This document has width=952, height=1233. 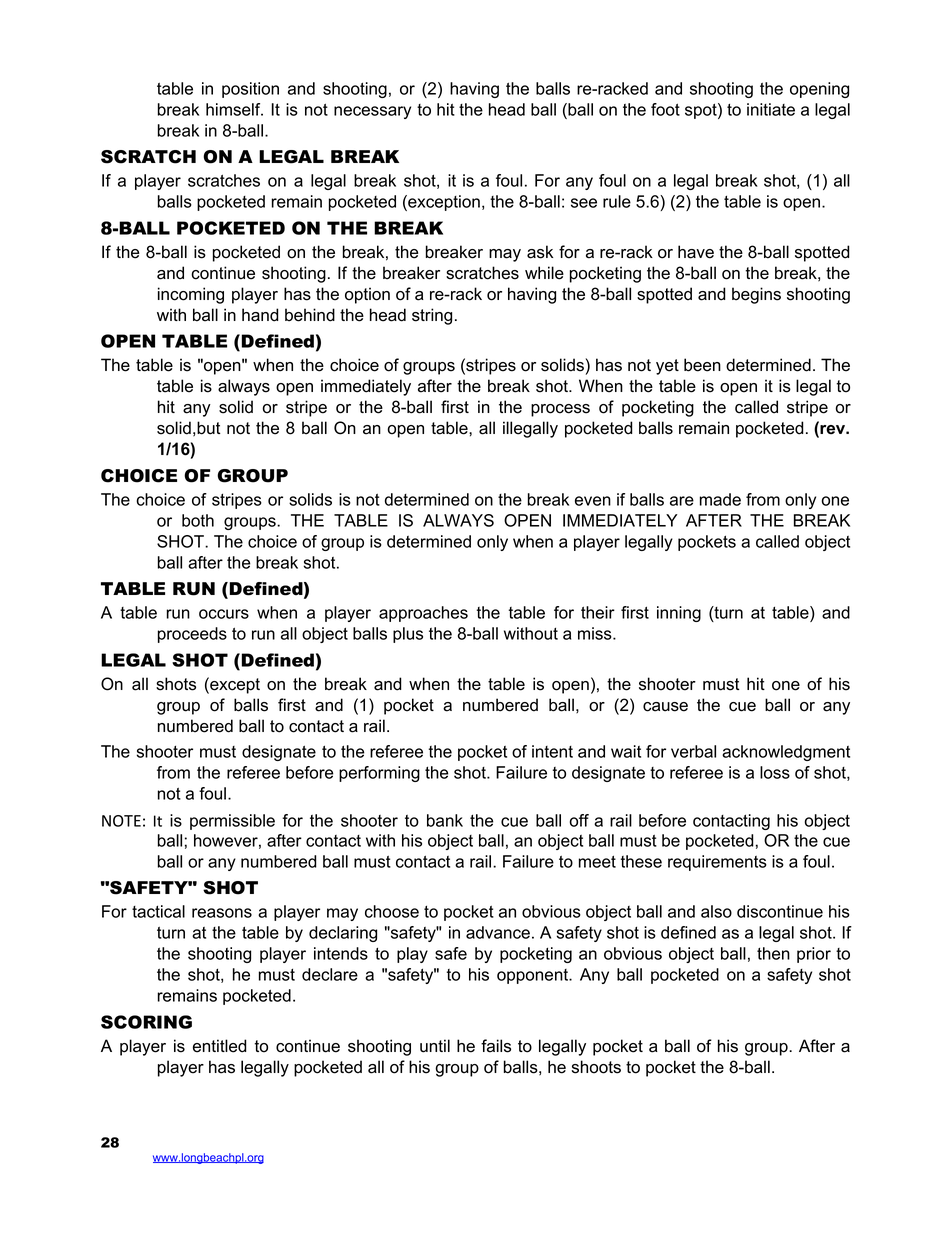 What do you see at coordinates (560, 410) in the document?
I see `process` at bounding box center [560, 410].
